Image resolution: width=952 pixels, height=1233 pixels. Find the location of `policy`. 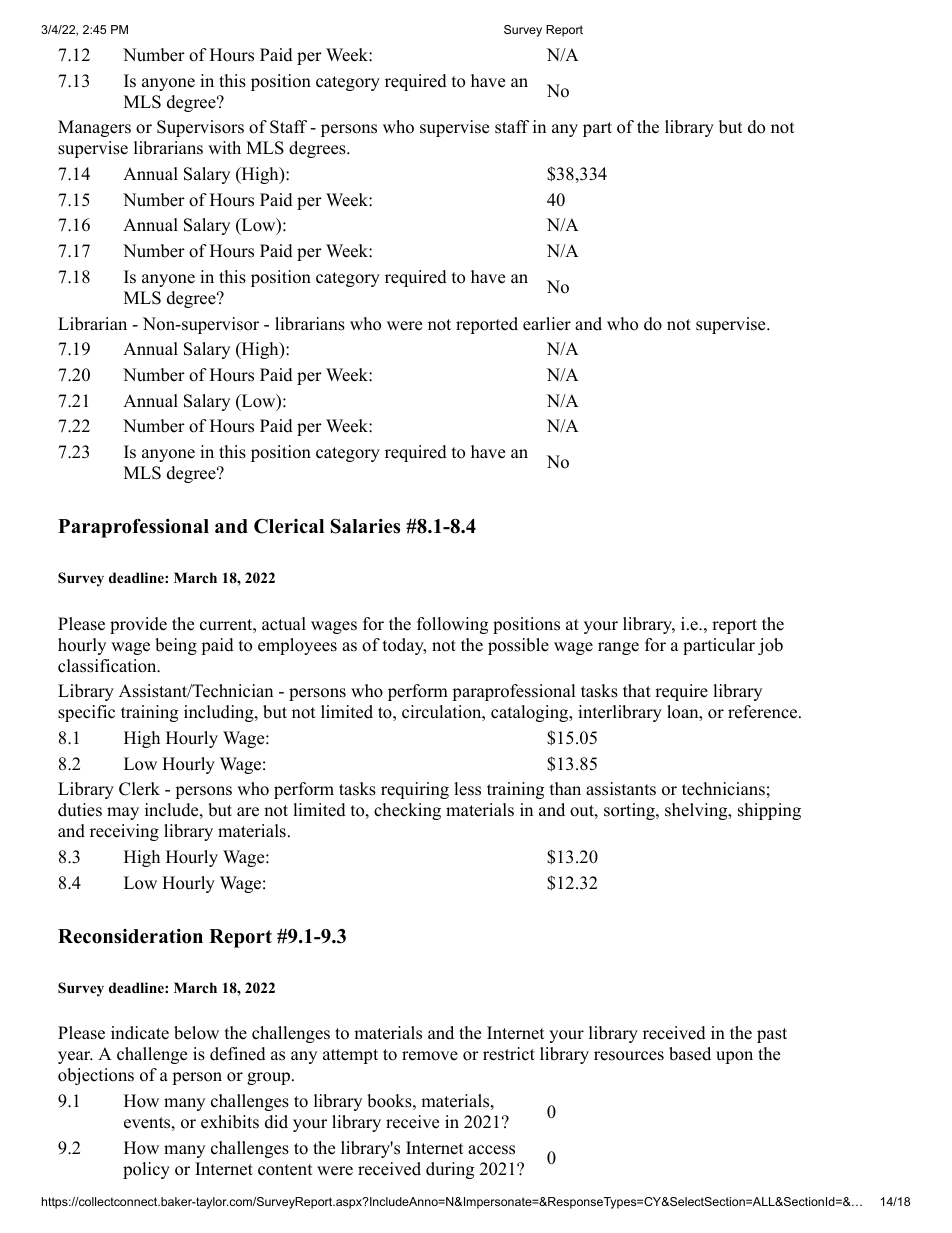

policy is located at coordinates (146, 1170).
